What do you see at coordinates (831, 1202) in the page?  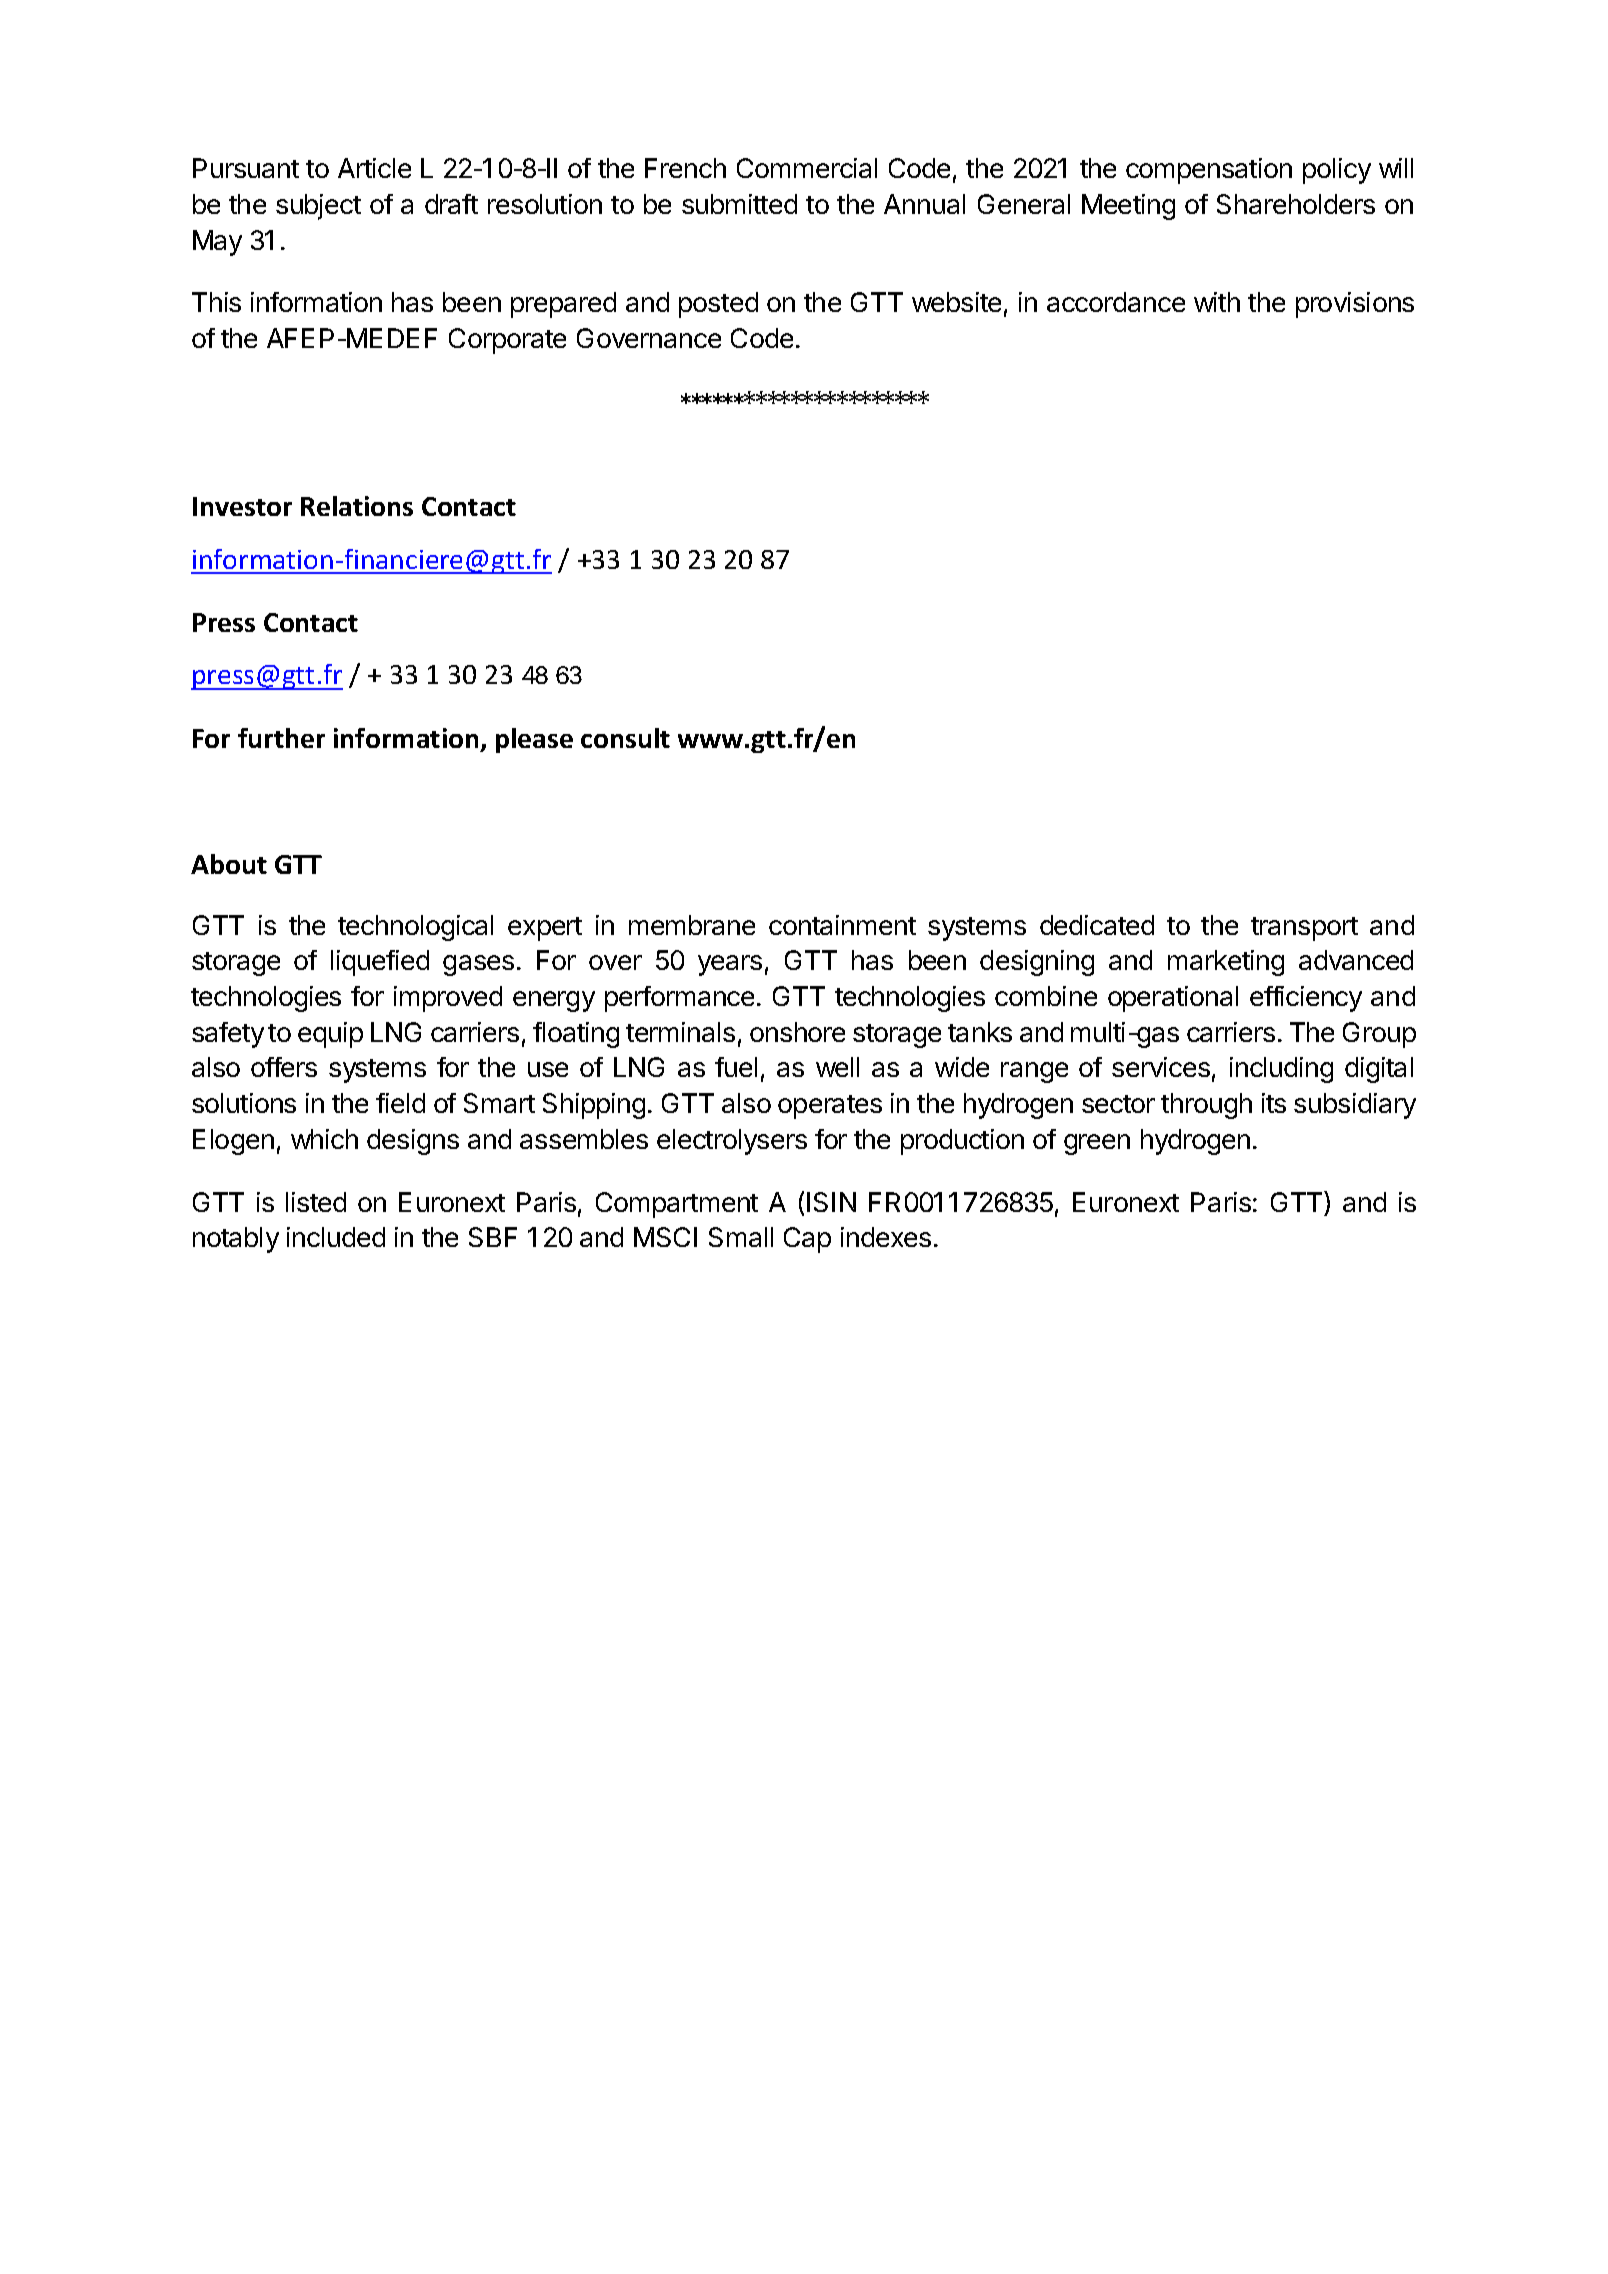 I see `ISIN` at bounding box center [831, 1202].
